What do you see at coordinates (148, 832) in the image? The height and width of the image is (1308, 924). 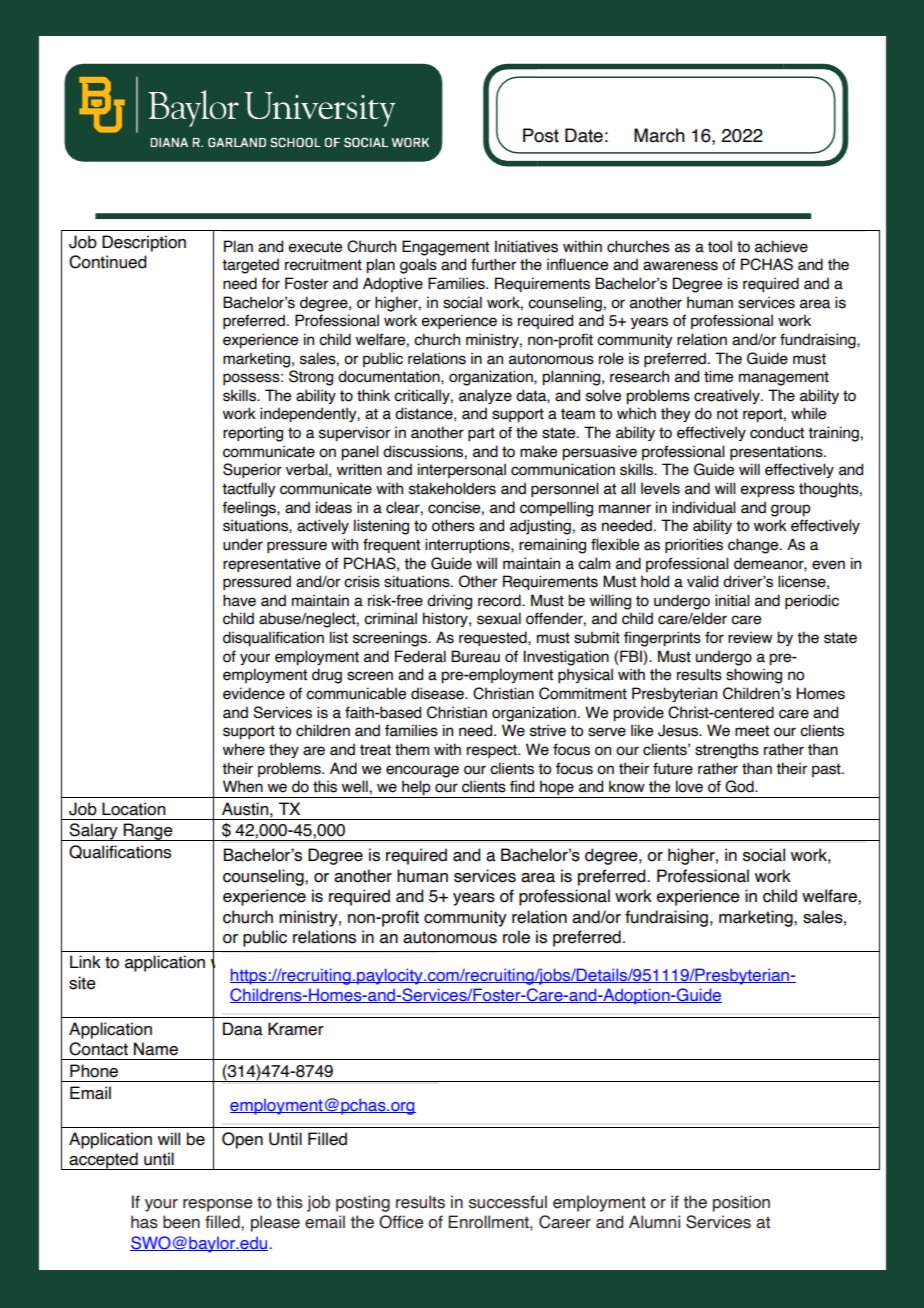 I see `Range` at bounding box center [148, 832].
